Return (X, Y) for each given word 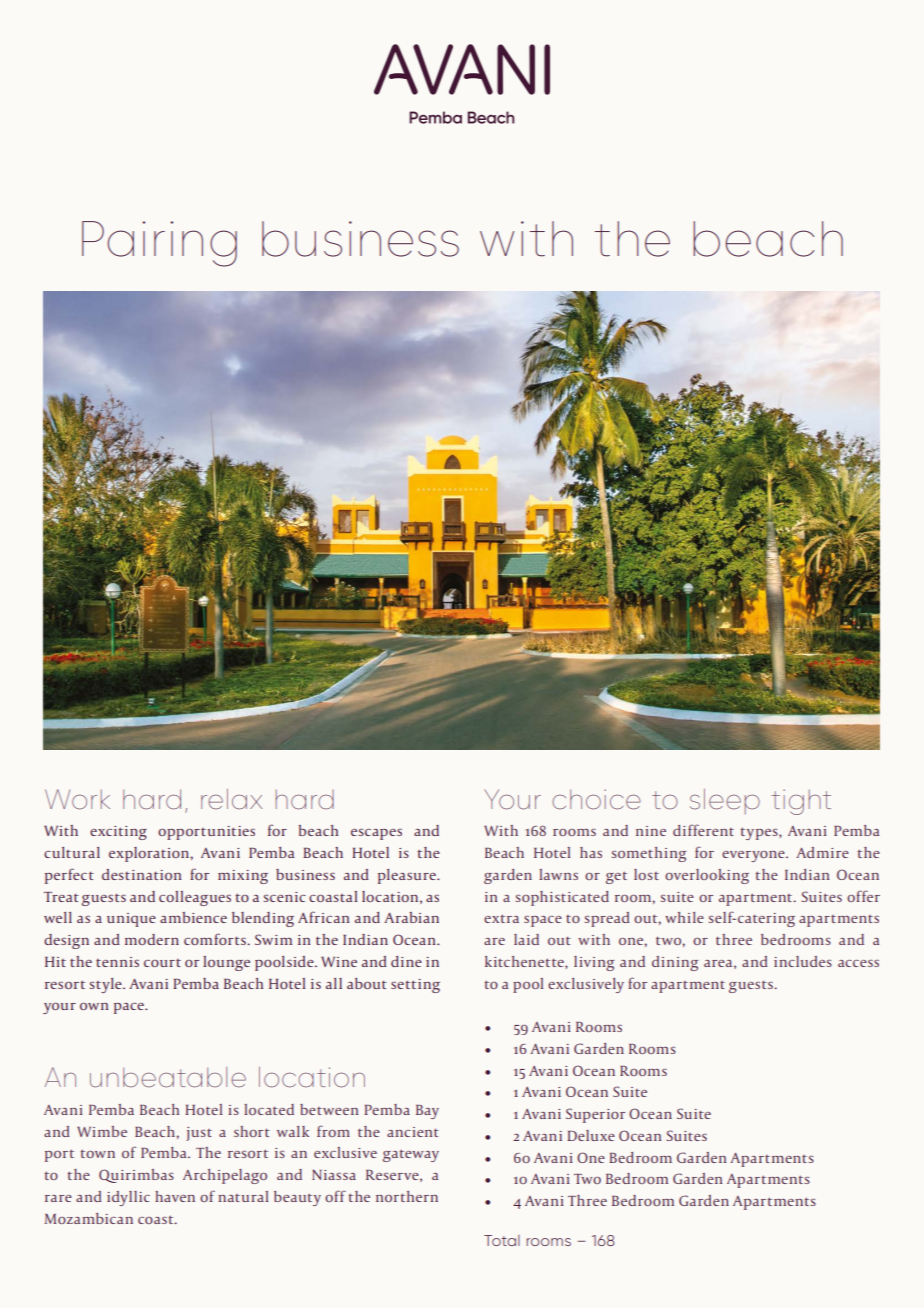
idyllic (128, 1198)
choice (596, 799)
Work (77, 799)
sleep (725, 801)
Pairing (159, 244)
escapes (376, 834)
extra (501, 918)
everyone (754, 856)
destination (141, 874)
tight (801, 802)
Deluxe (591, 1135)
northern (407, 1196)
